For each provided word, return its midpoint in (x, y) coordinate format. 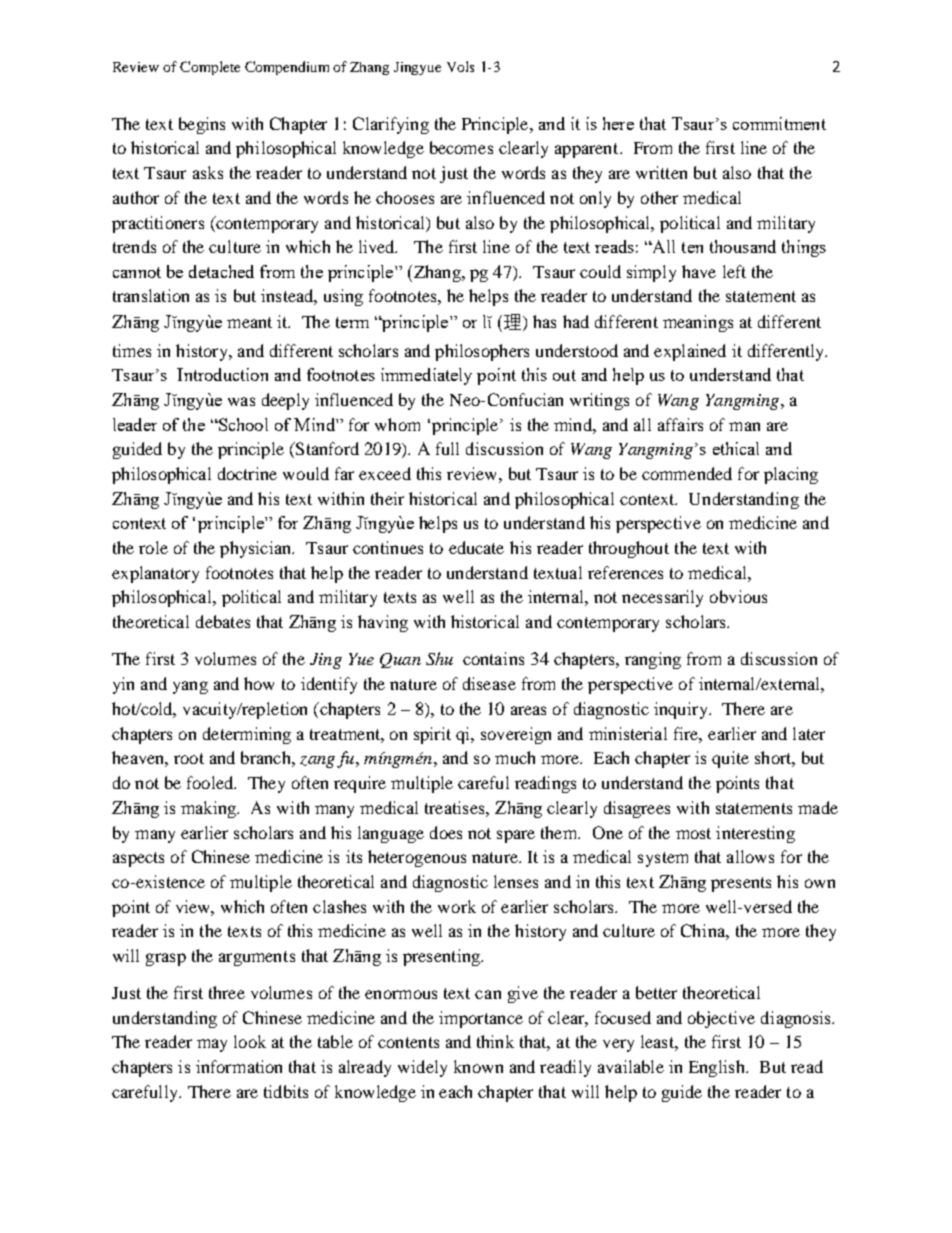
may (212, 1045)
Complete (210, 68)
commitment (779, 123)
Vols (460, 66)
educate (476, 547)
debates (223, 621)
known (478, 1066)
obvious (738, 596)
